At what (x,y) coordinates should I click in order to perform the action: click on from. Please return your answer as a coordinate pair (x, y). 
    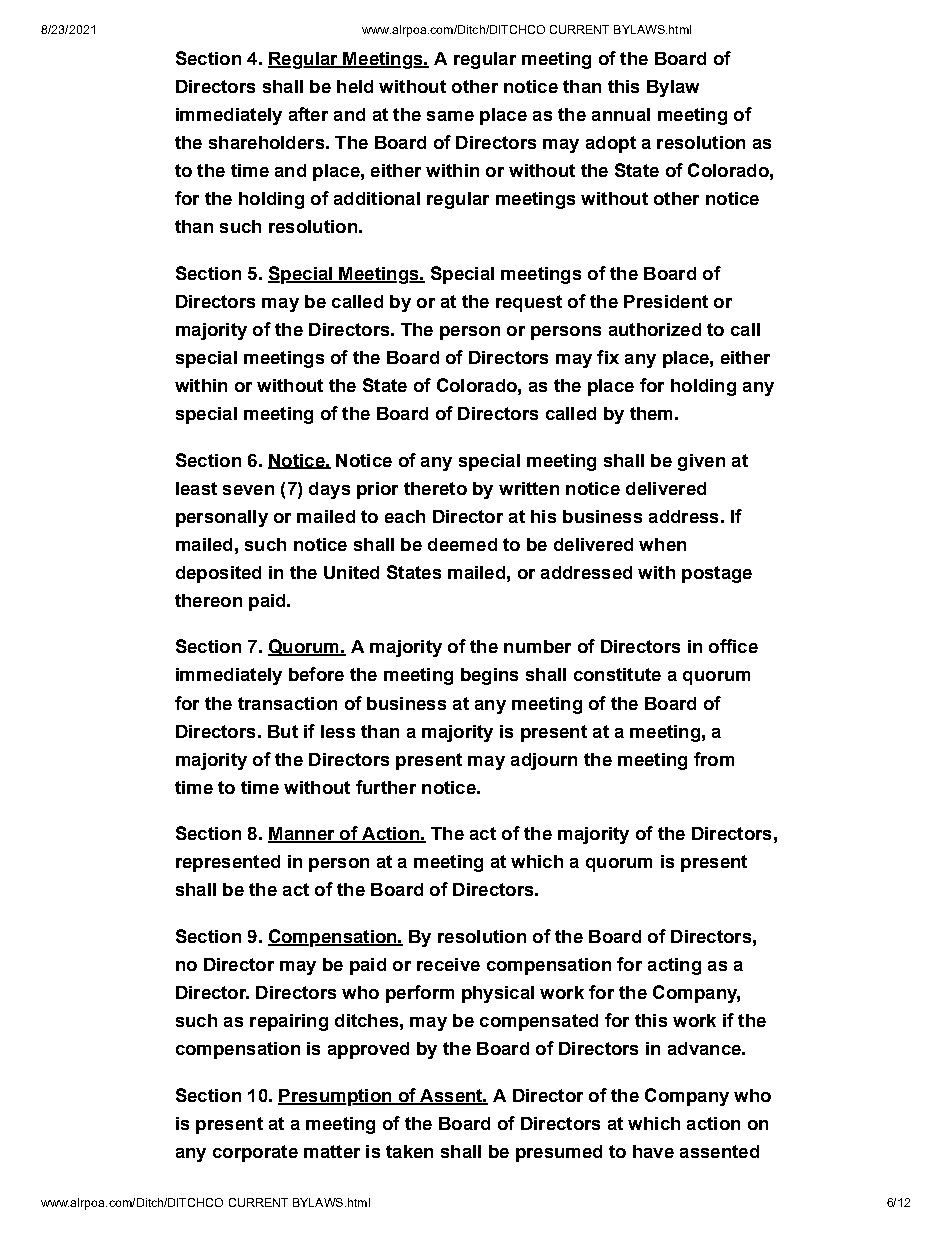
    Looking at the image, I should click on (714, 759).
